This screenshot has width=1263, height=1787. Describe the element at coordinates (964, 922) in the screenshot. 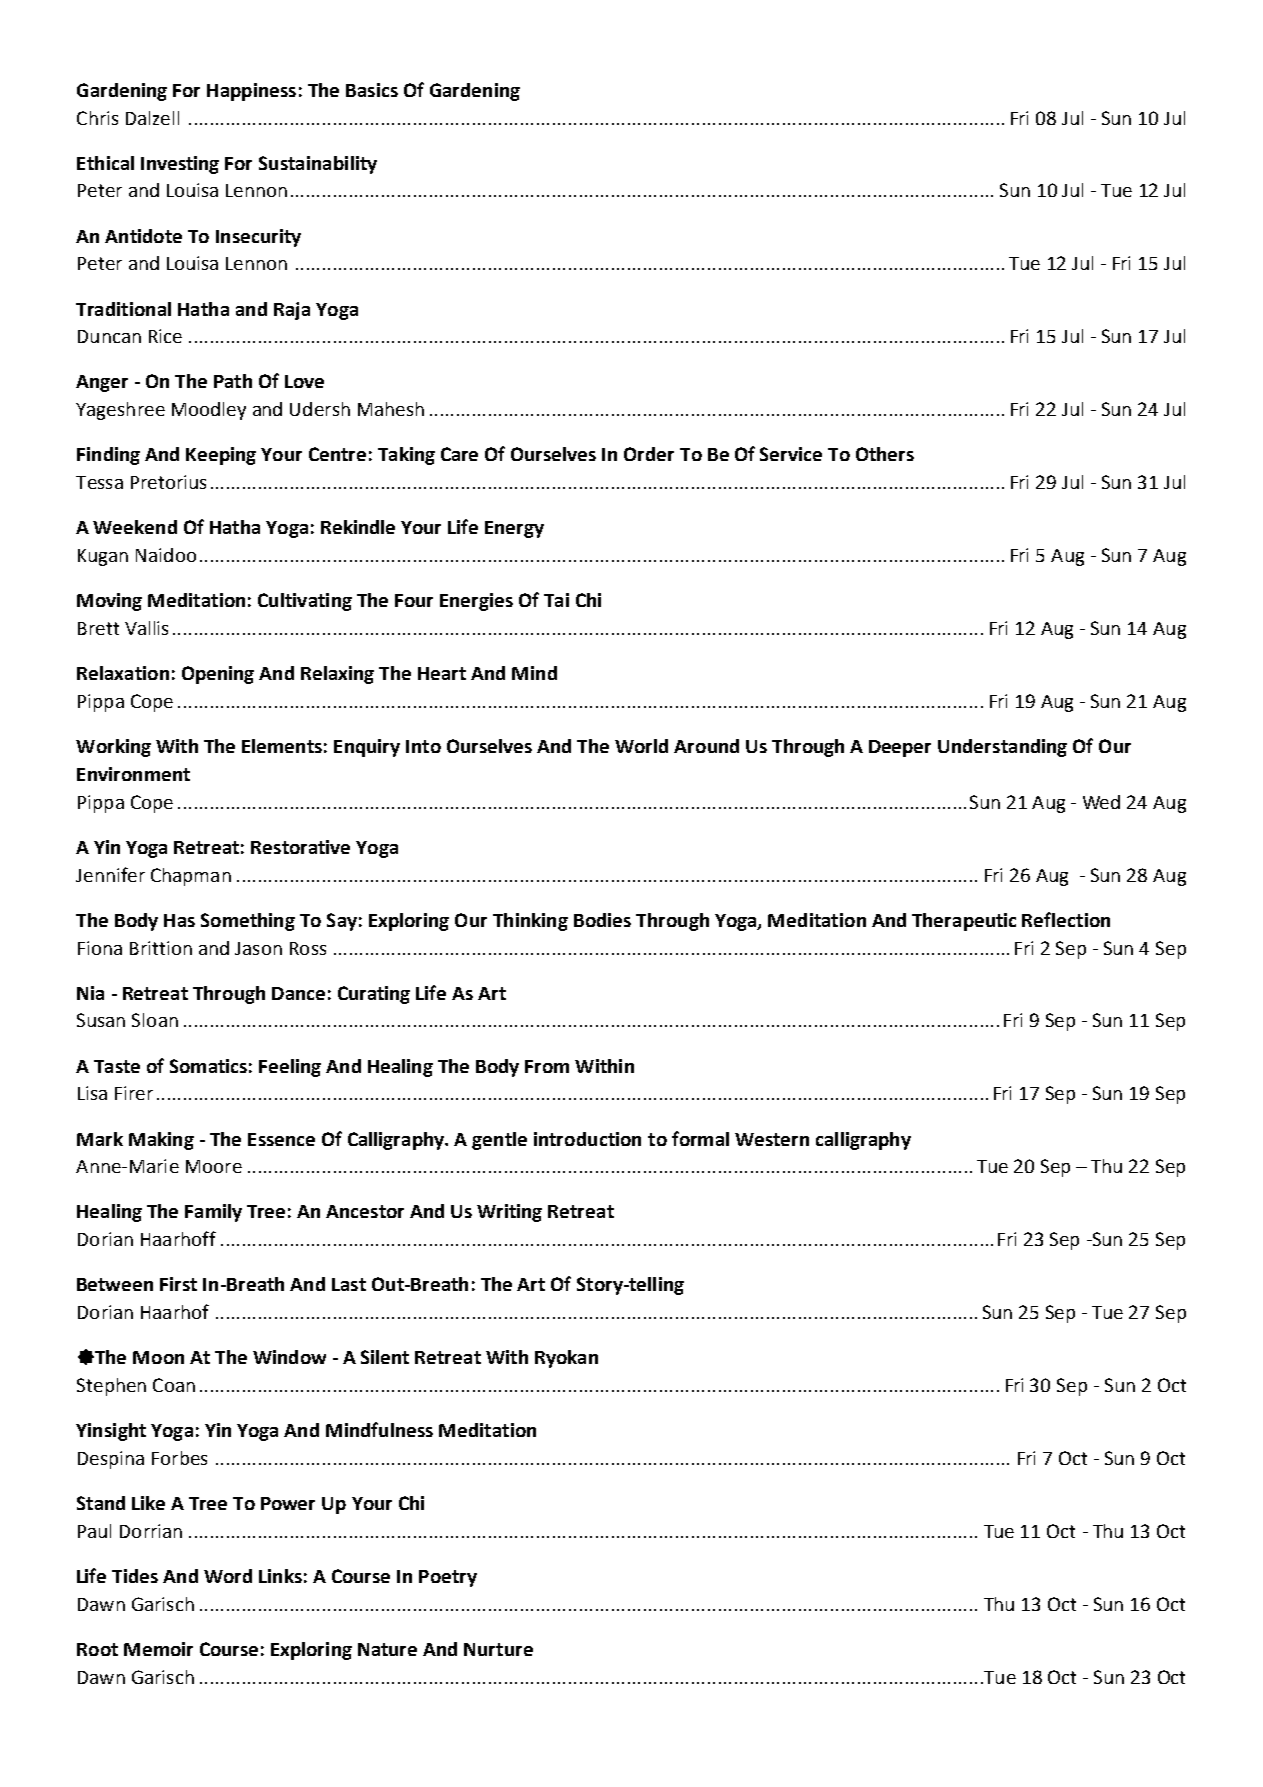

I see `Therapeutic` at that location.
